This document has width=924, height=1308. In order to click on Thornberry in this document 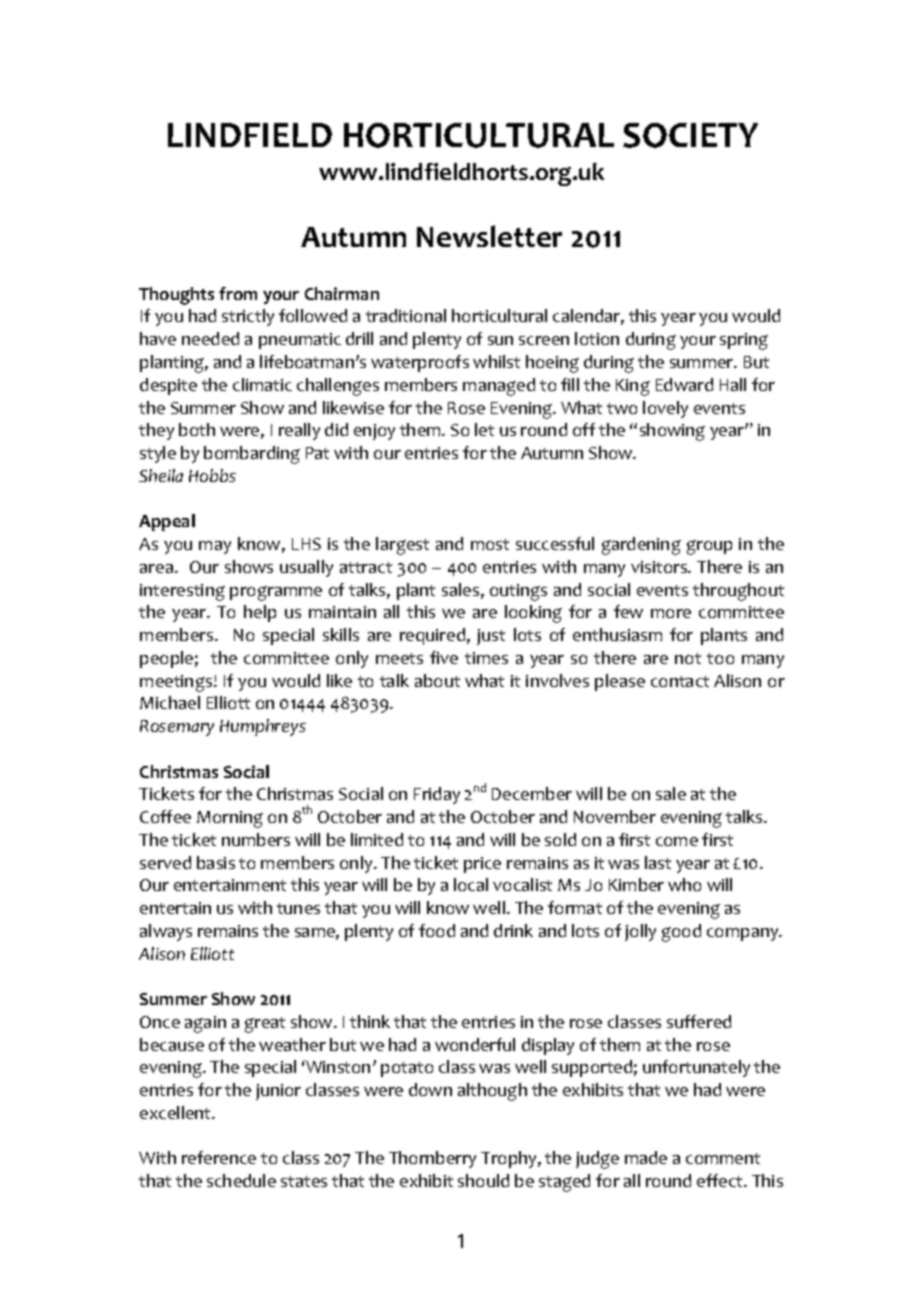, I will do `click(432, 1159)`.
